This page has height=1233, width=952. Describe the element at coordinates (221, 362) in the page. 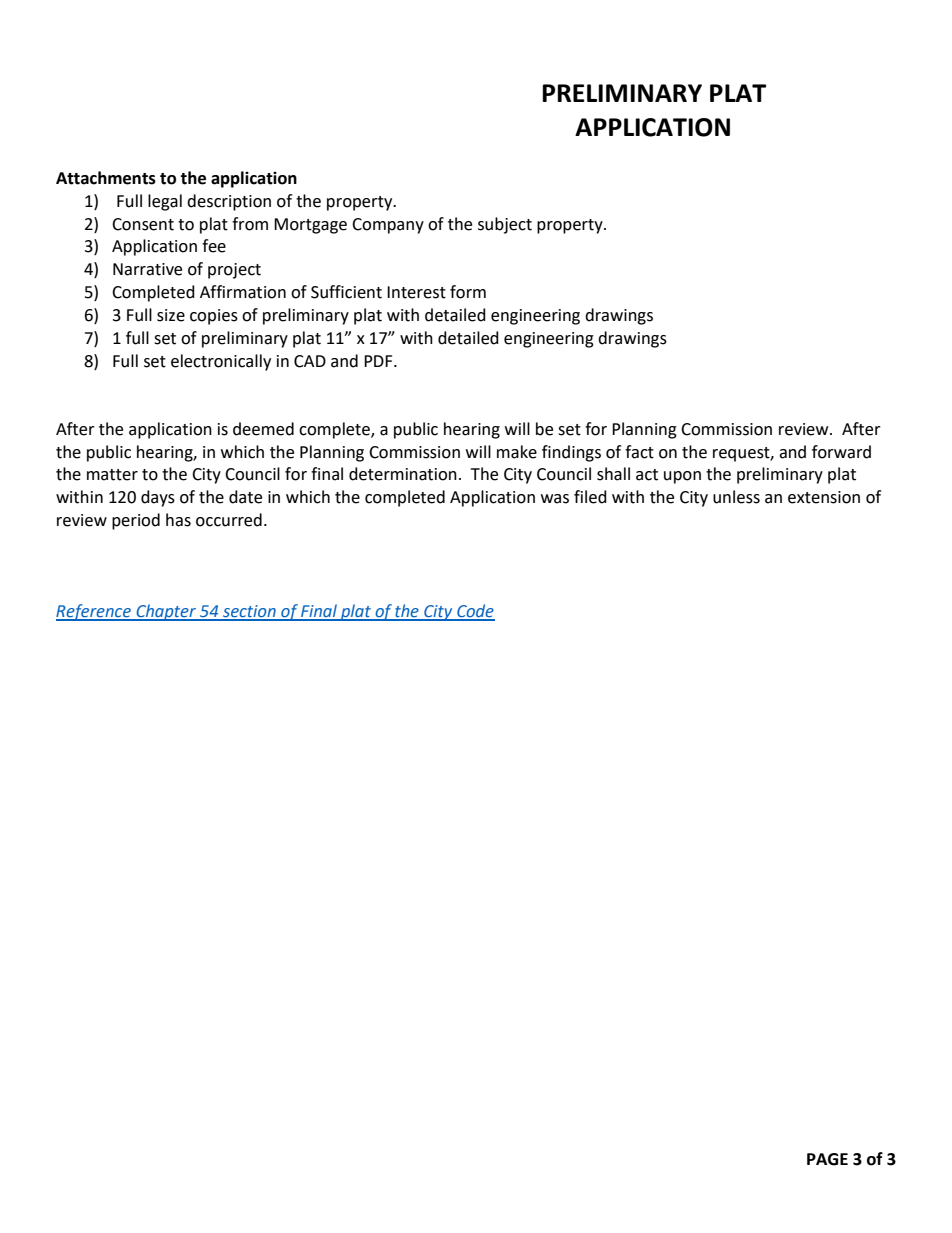

I see `electronically` at that location.
